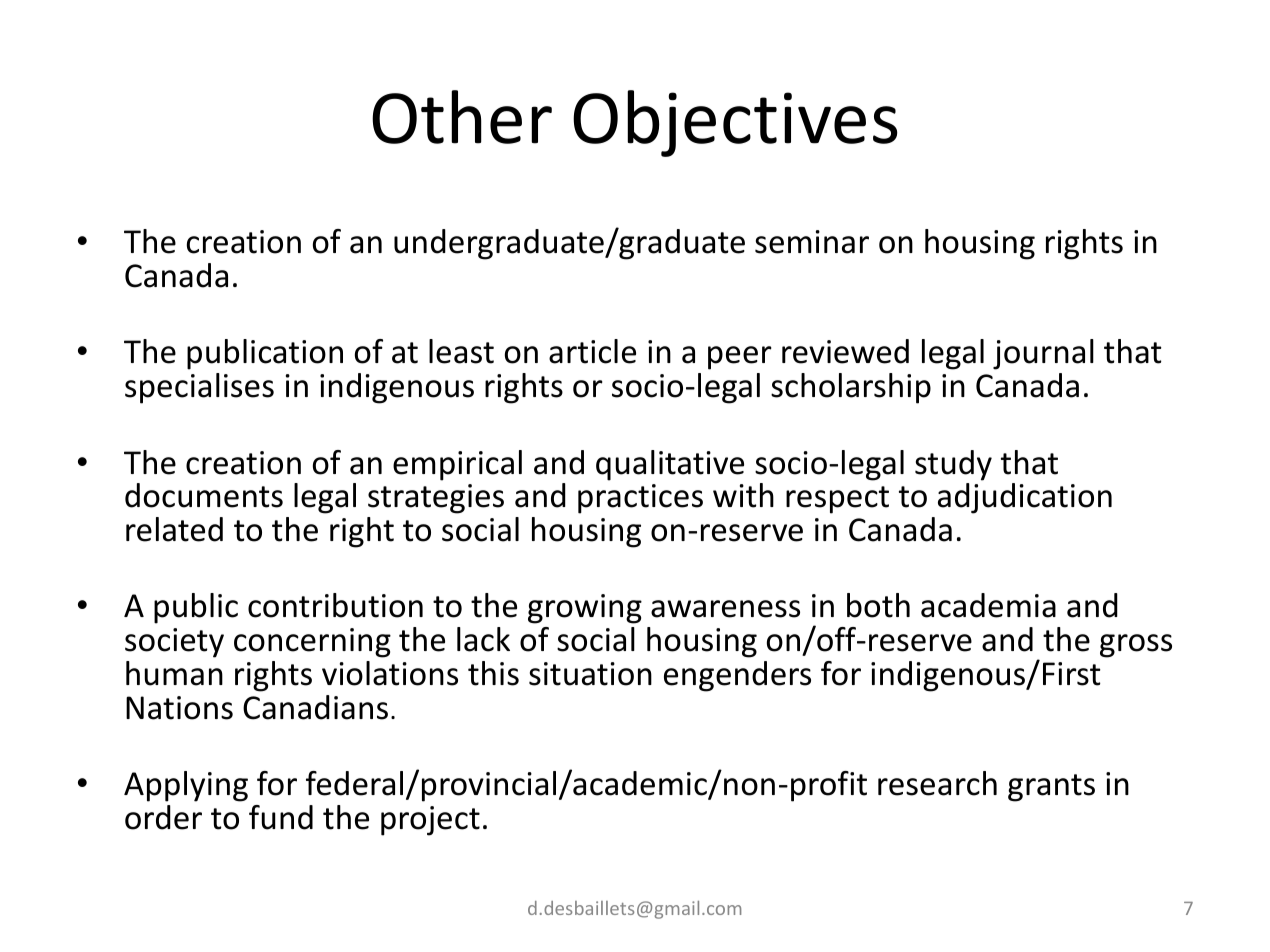 The width and height of the document is (1270, 952). I want to click on grants, so click(1051, 788).
